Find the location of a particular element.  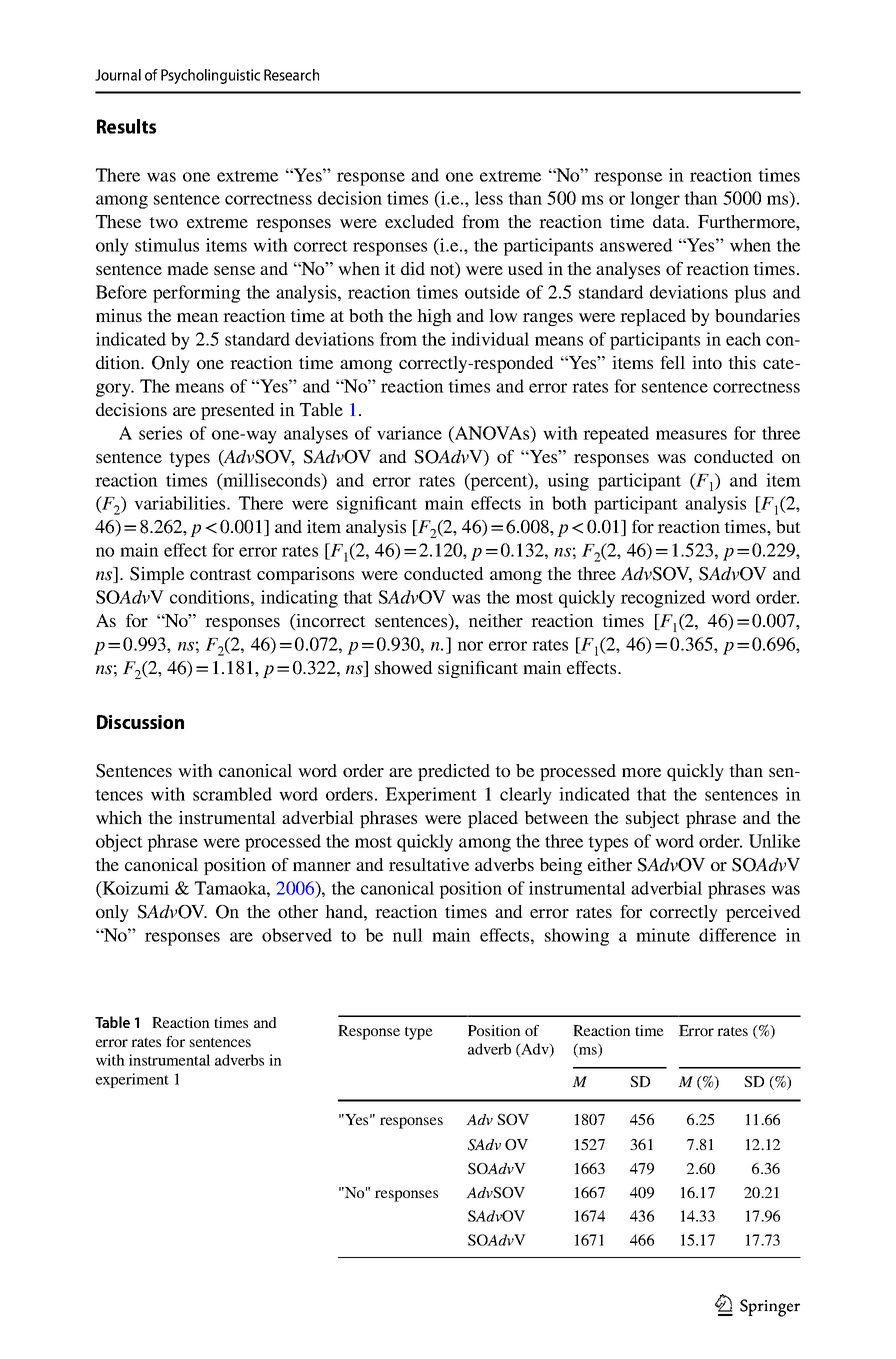

but is located at coordinates (788, 526).
